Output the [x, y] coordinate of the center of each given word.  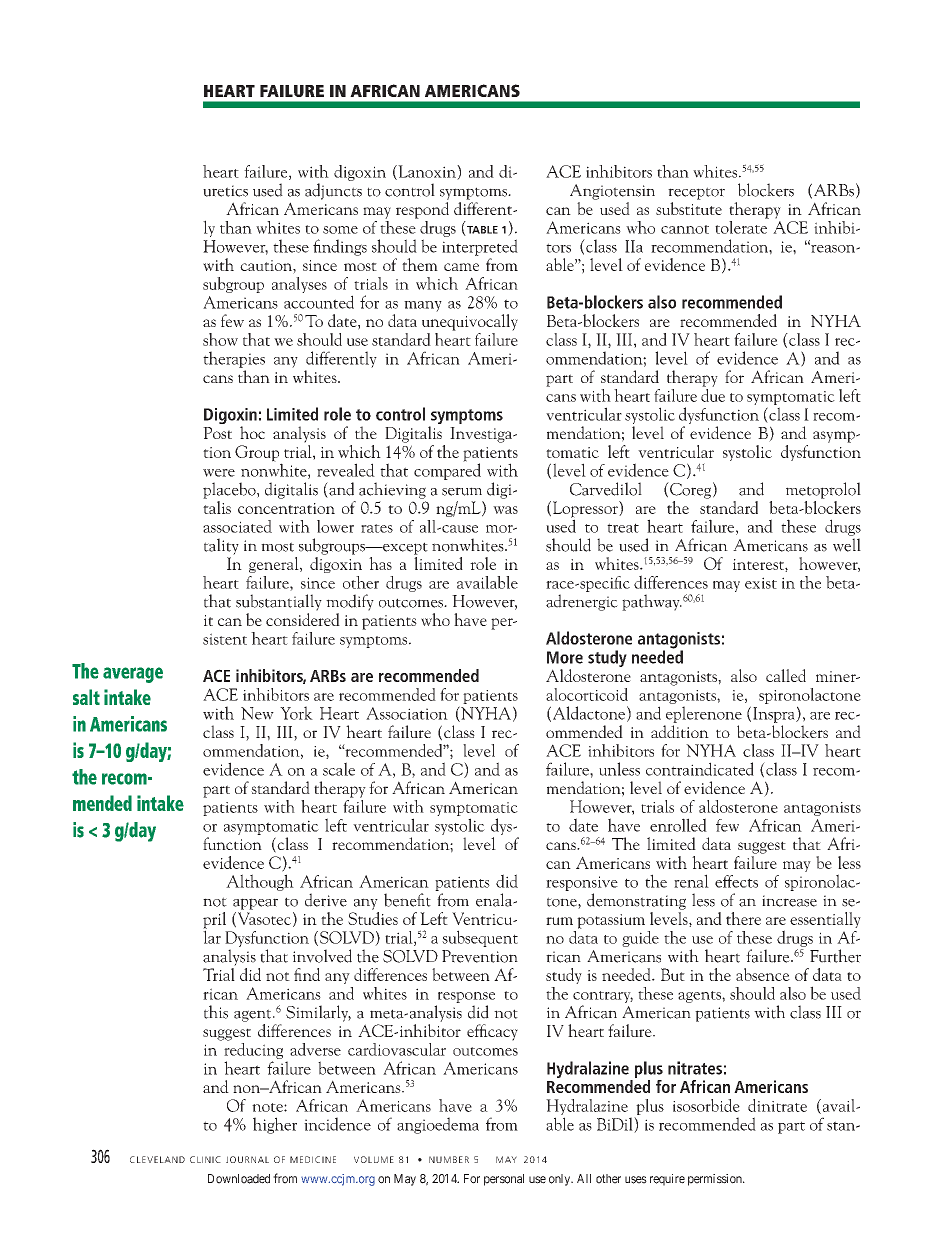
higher [275, 1125]
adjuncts [333, 191]
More [565, 657]
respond [422, 210]
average [133, 675]
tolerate [742, 226]
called [786, 675]
